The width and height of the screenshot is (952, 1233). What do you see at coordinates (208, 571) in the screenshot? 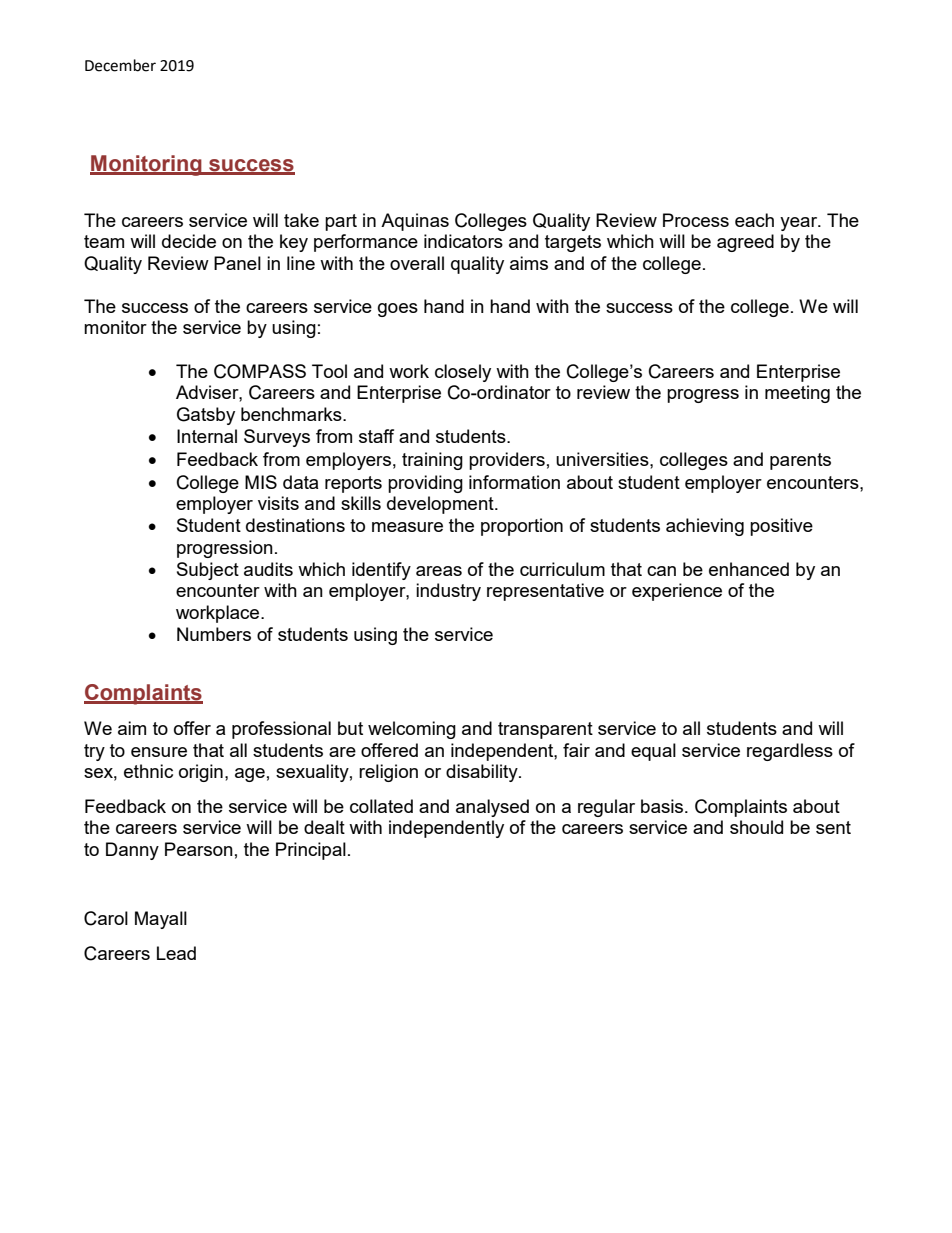
I see `Subject` at bounding box center [208, 571].
